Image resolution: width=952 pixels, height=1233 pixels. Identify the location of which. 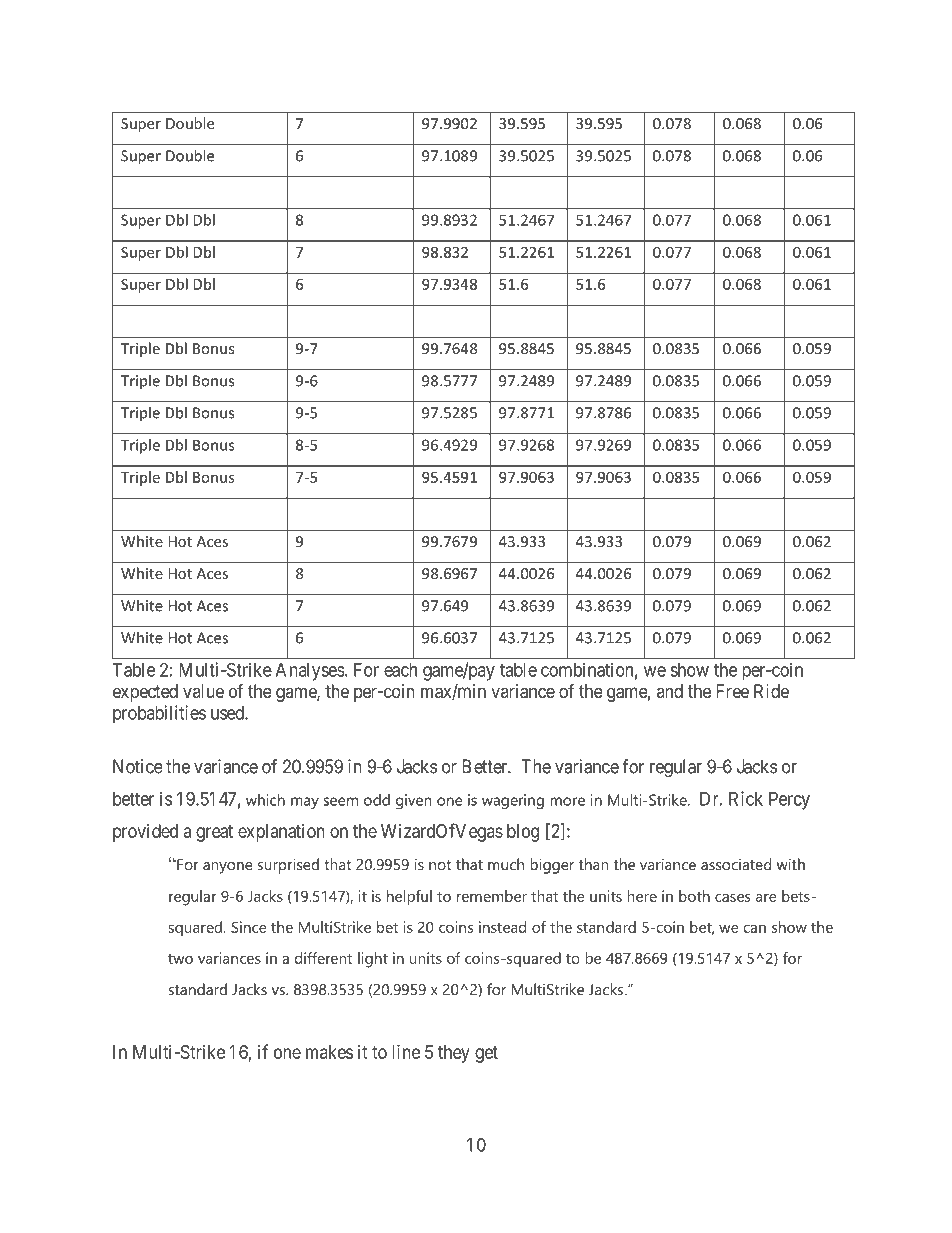
(265, 800).
